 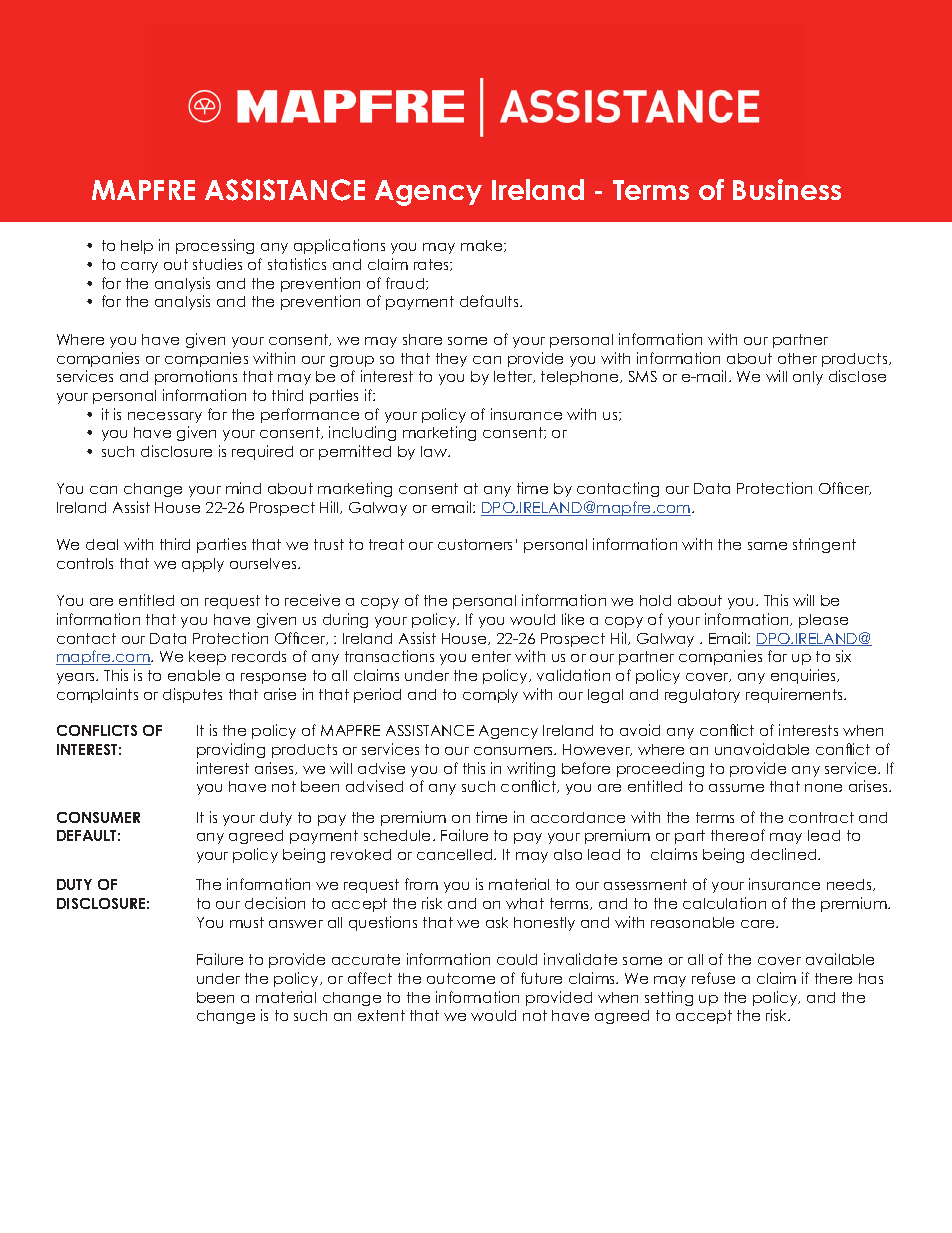 What do you see at coordinates (247, 922) in the document?
I see `must` at bounding box center [247, 922].
